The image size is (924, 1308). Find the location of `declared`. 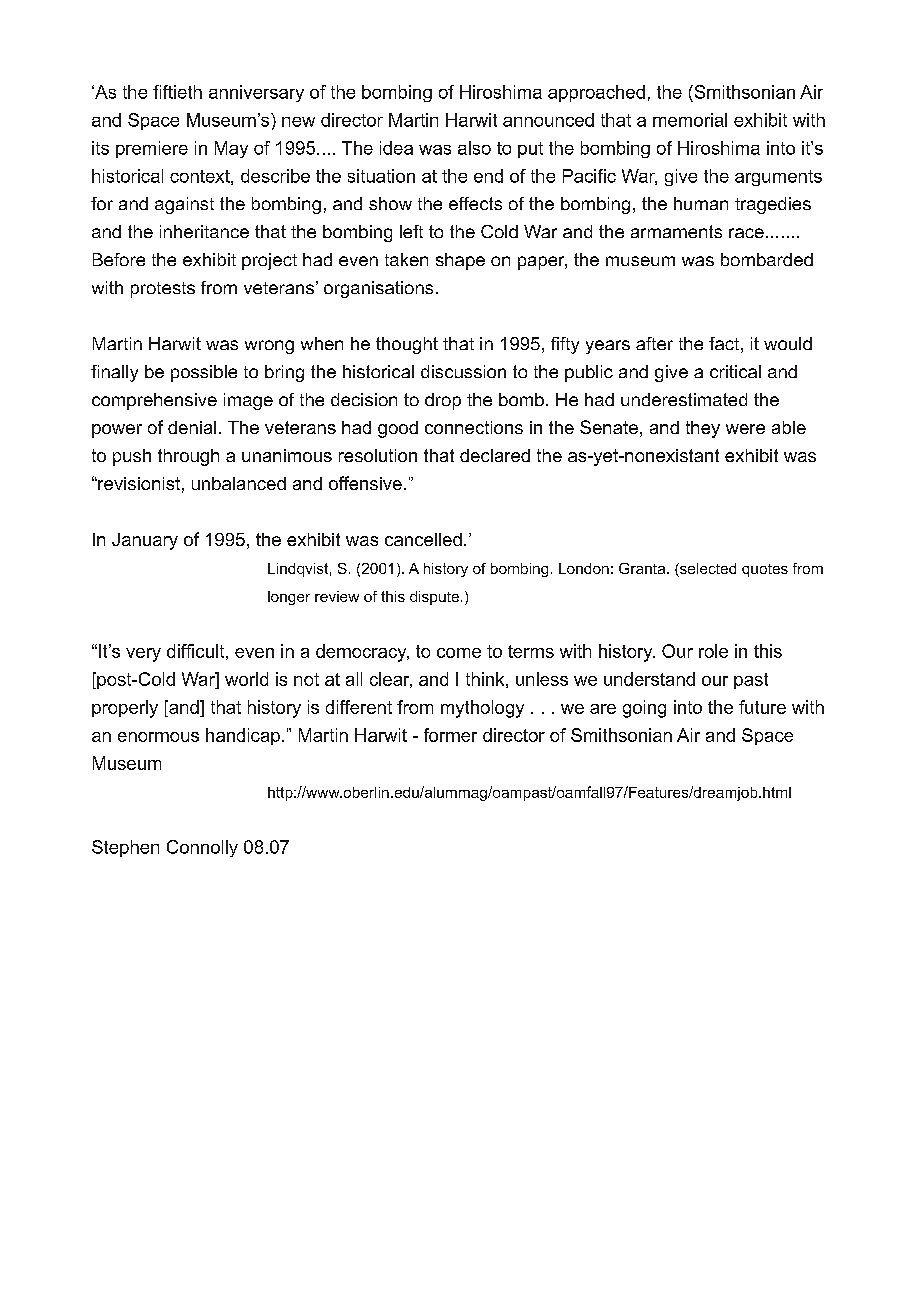

declared is located at coordinates (495, 455).
